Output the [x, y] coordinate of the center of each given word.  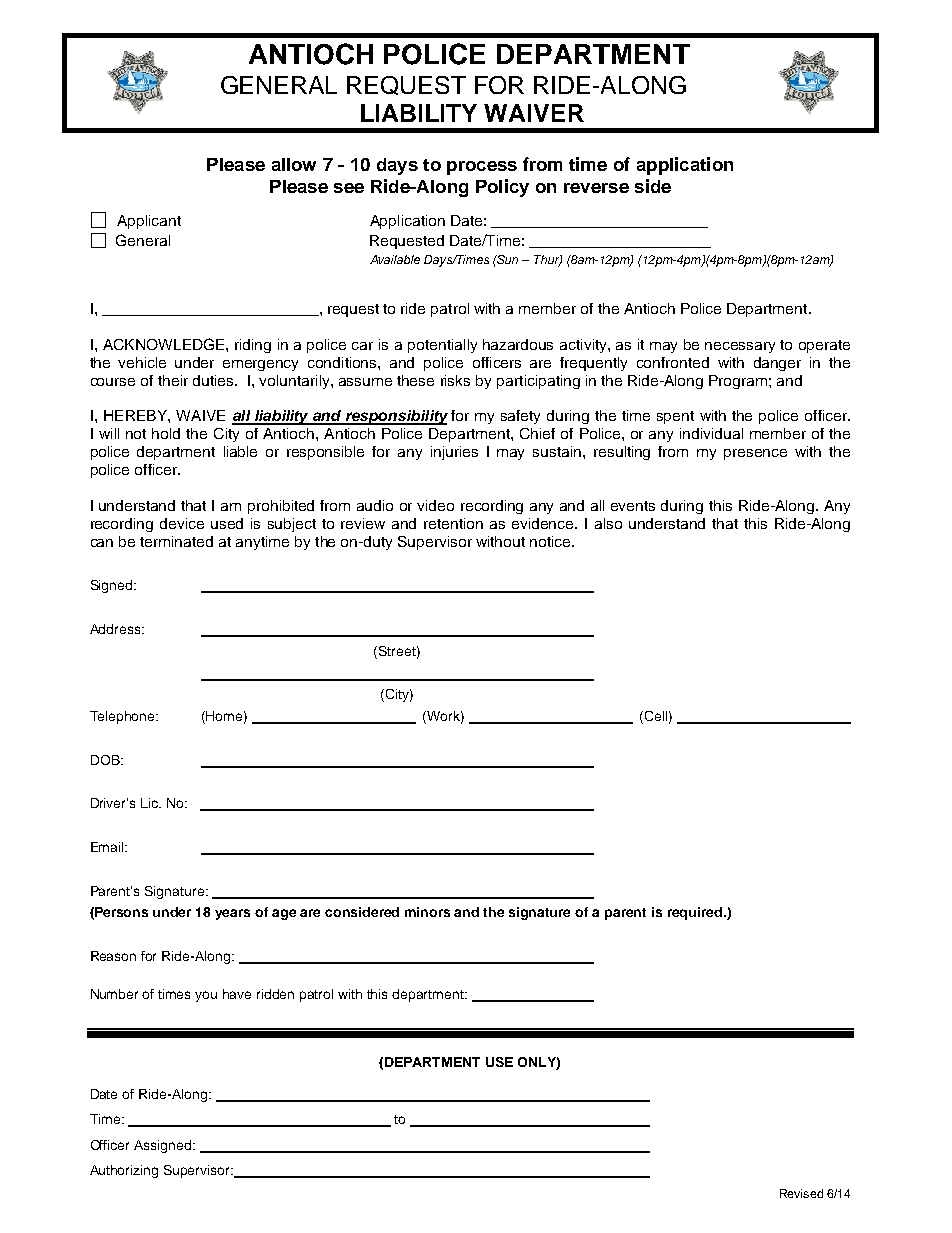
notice [551, 541]
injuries [454, 453]
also [608, 523]
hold [166, 433]
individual [711, 433]
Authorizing [124, 1171]
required [696, 913]
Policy [502, 188]
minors [427, 912]
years [232, 914]
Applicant [149, 222]
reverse [596, 188]
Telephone [124, 717]
